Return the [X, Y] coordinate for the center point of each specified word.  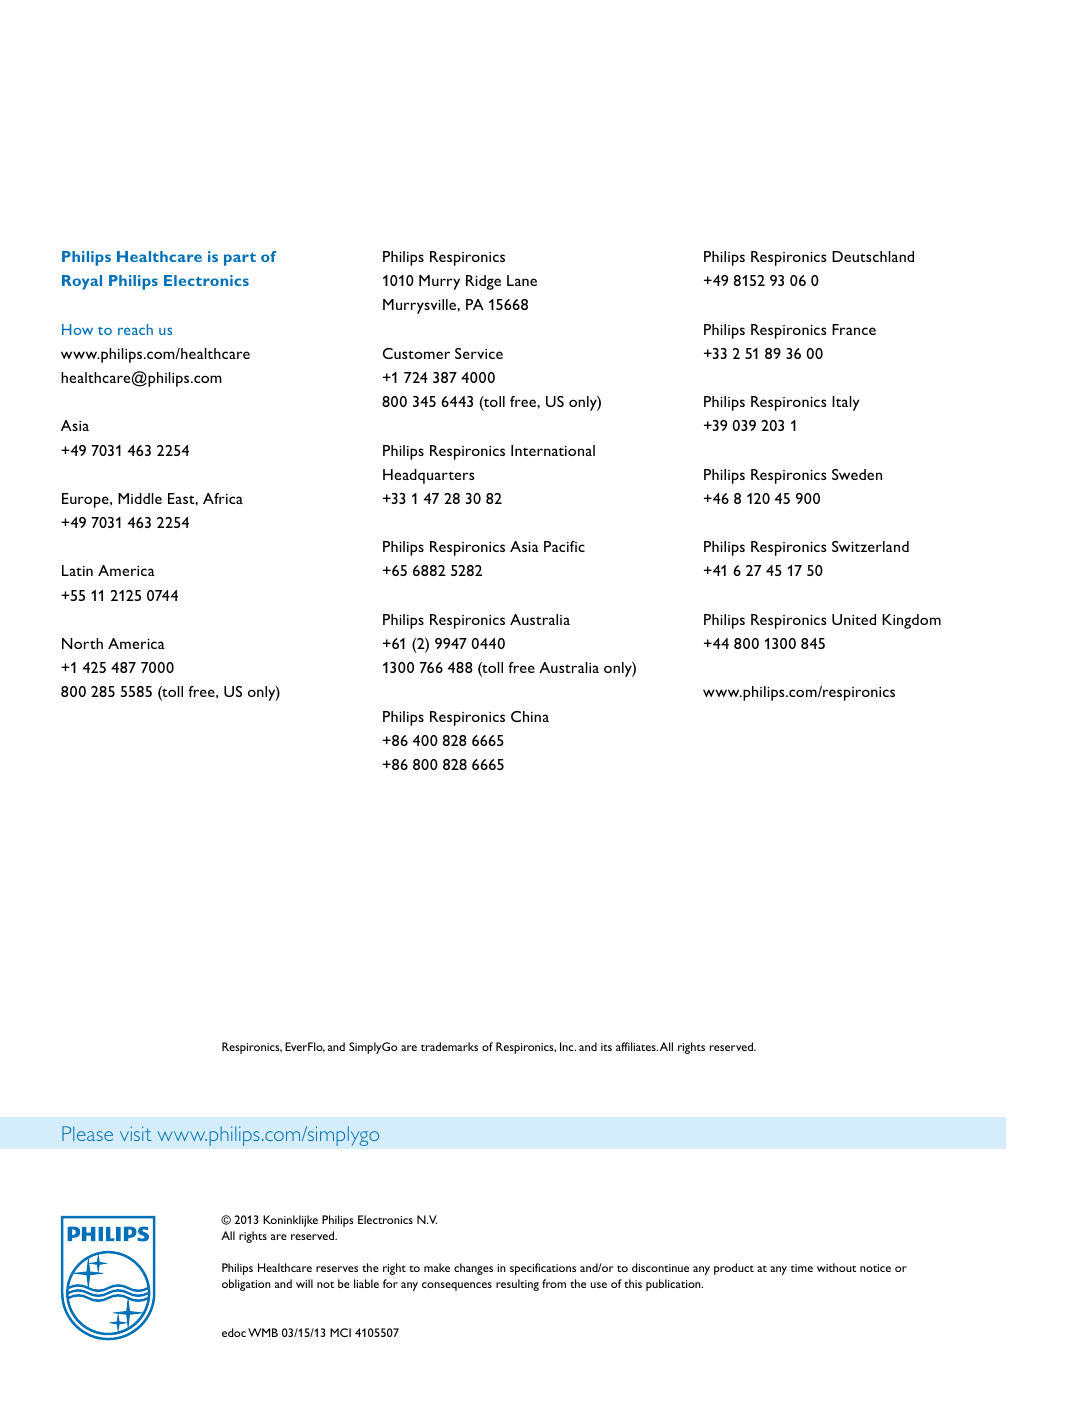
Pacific [564, 546]
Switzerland [870, 546]
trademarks [449, 1046]
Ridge [483, 282]
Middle [140, 498]
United [854, 619]
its [606, 1047]
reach [135, 329]
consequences [457, 1286]
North [82, 643]
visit [135, 1133]
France [854, 329]
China [530, 716]
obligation [246, 1285]
